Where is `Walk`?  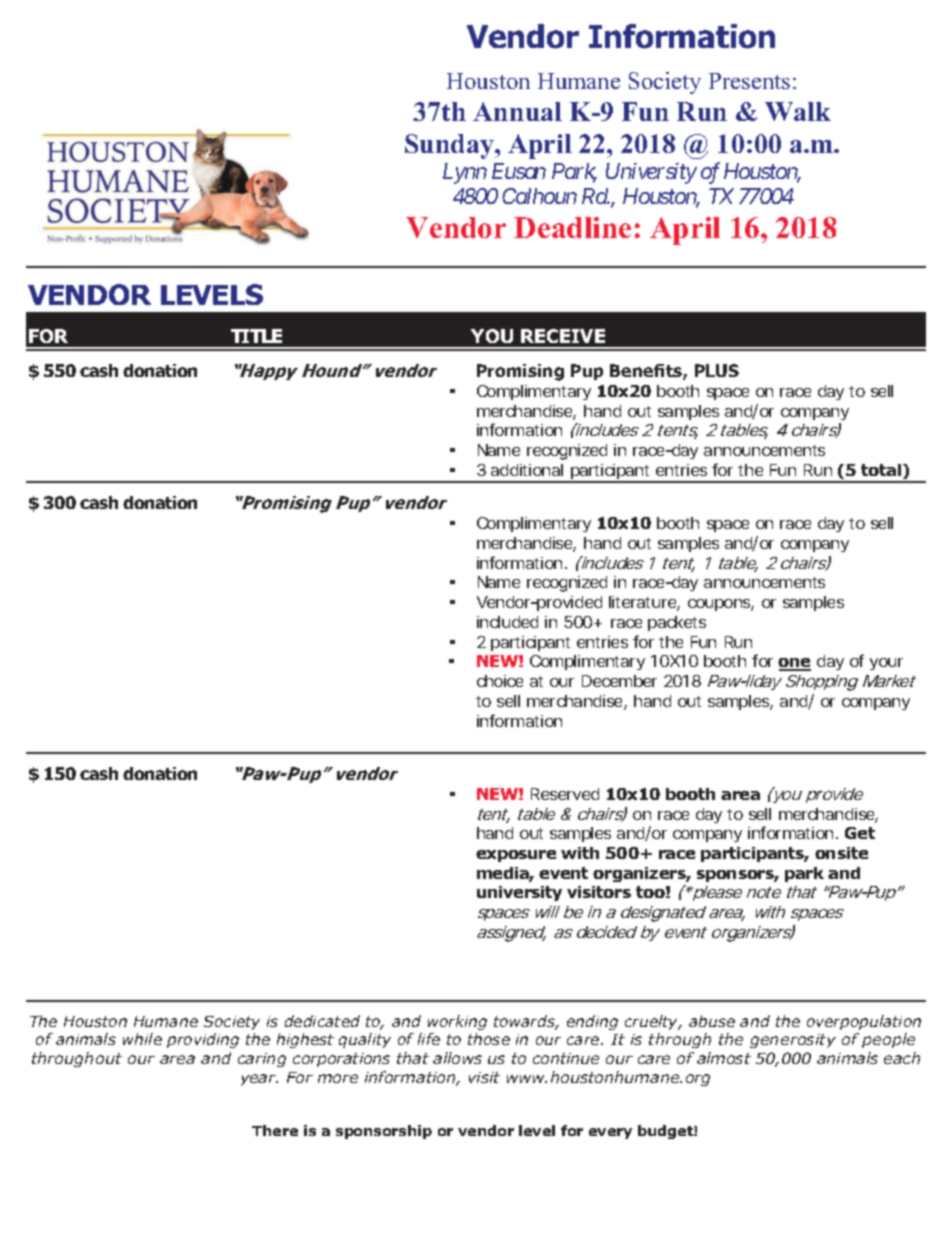 Walk is located at coordinates (798, 111).
